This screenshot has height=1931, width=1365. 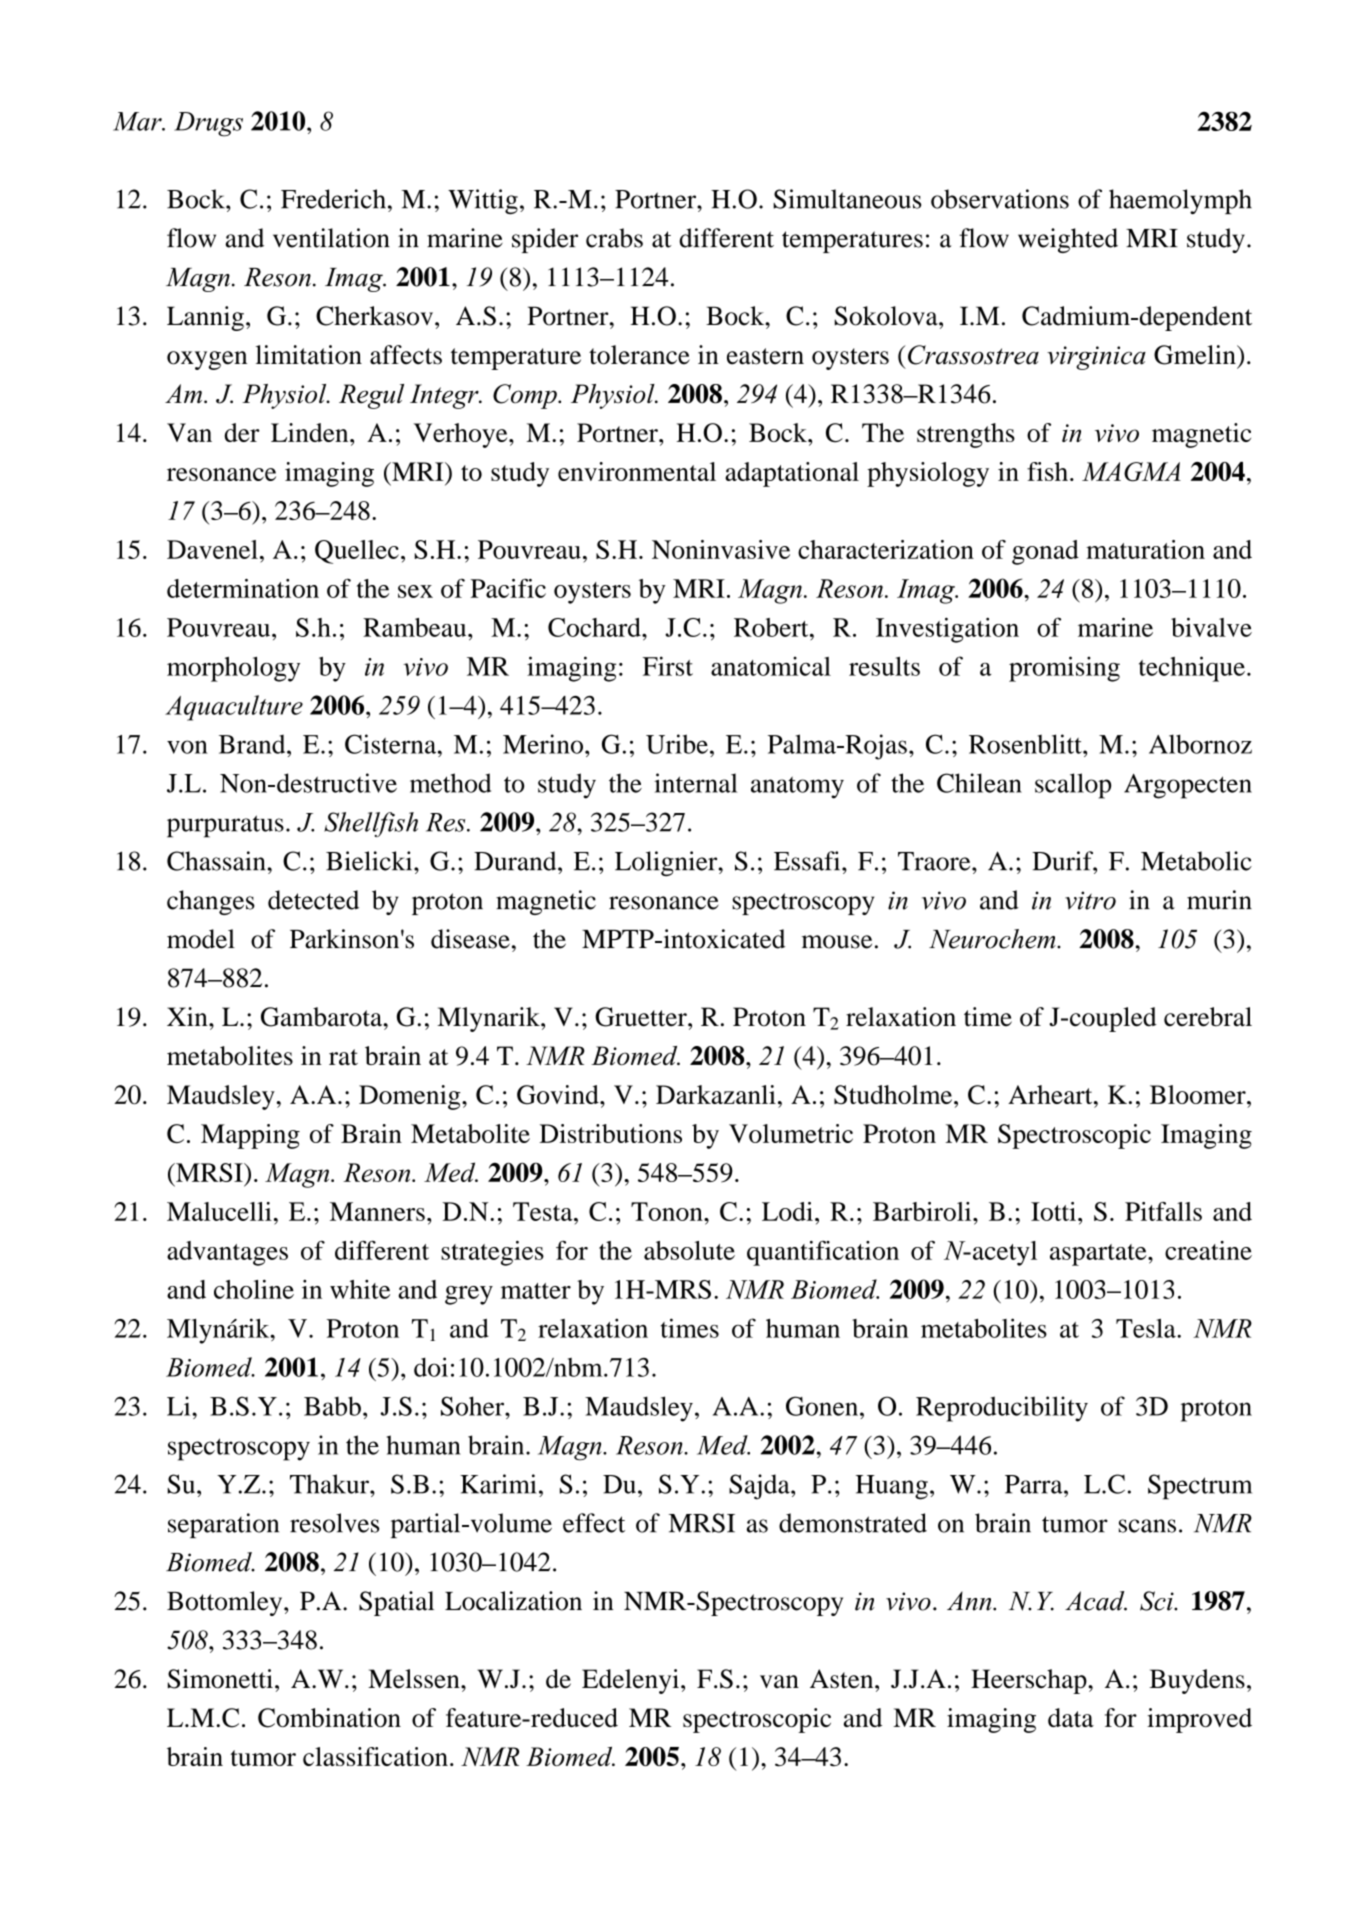 What do you see at coordinates (610, 1133) in the screenshot?
I see `Distributions` at bounding box center [610, 1133].
